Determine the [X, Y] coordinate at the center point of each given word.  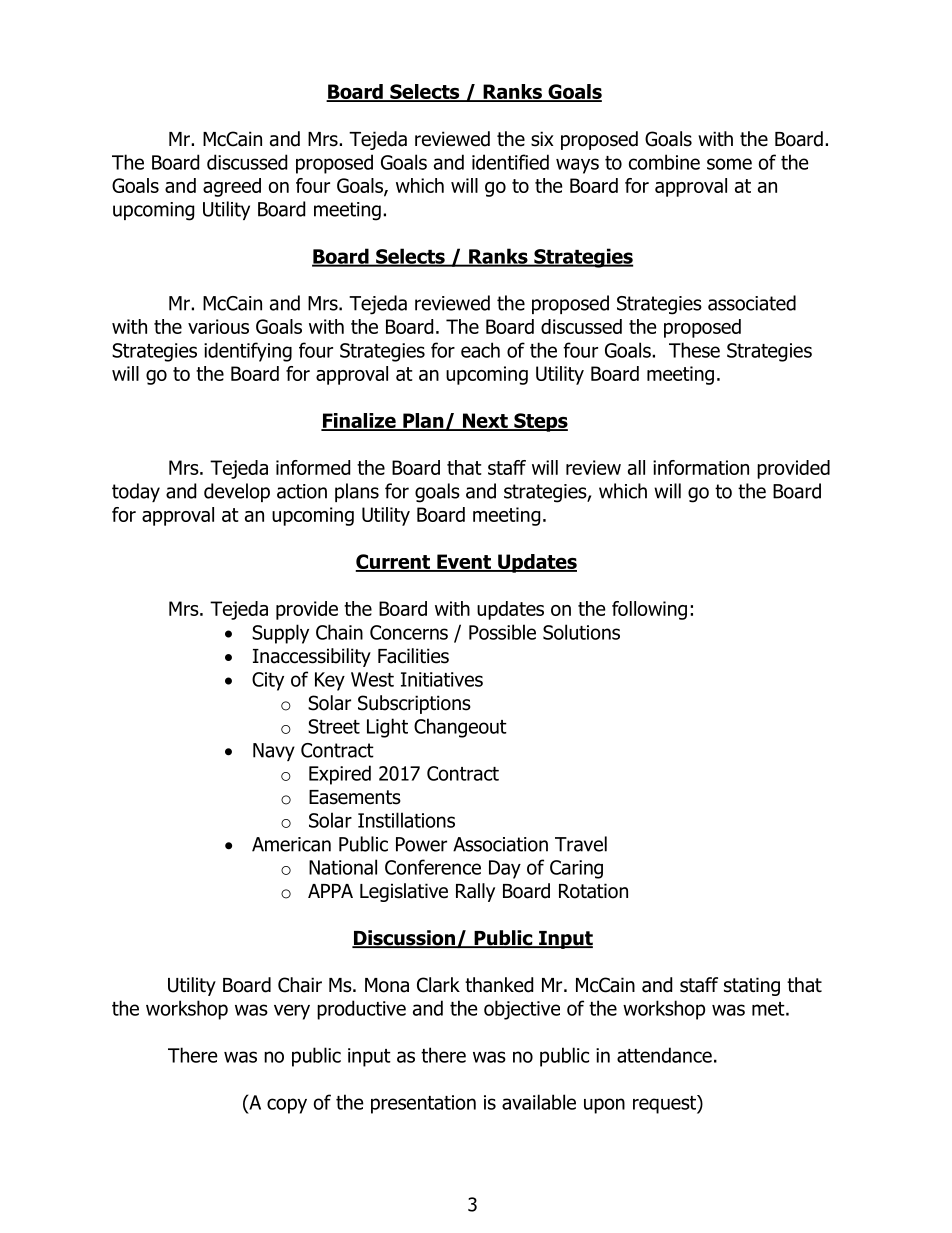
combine [664, 162]
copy [287, 1106]
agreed [232, 187]
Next [485, 422]
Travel [581, 844]
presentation [423, 1104]
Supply [280, 634]
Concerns [409, 632]
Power [421, 844]
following [649, 610]
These [694, 350]
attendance [664, 1055]
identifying [248, 352]
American [291, 844]
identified [510, 162]
